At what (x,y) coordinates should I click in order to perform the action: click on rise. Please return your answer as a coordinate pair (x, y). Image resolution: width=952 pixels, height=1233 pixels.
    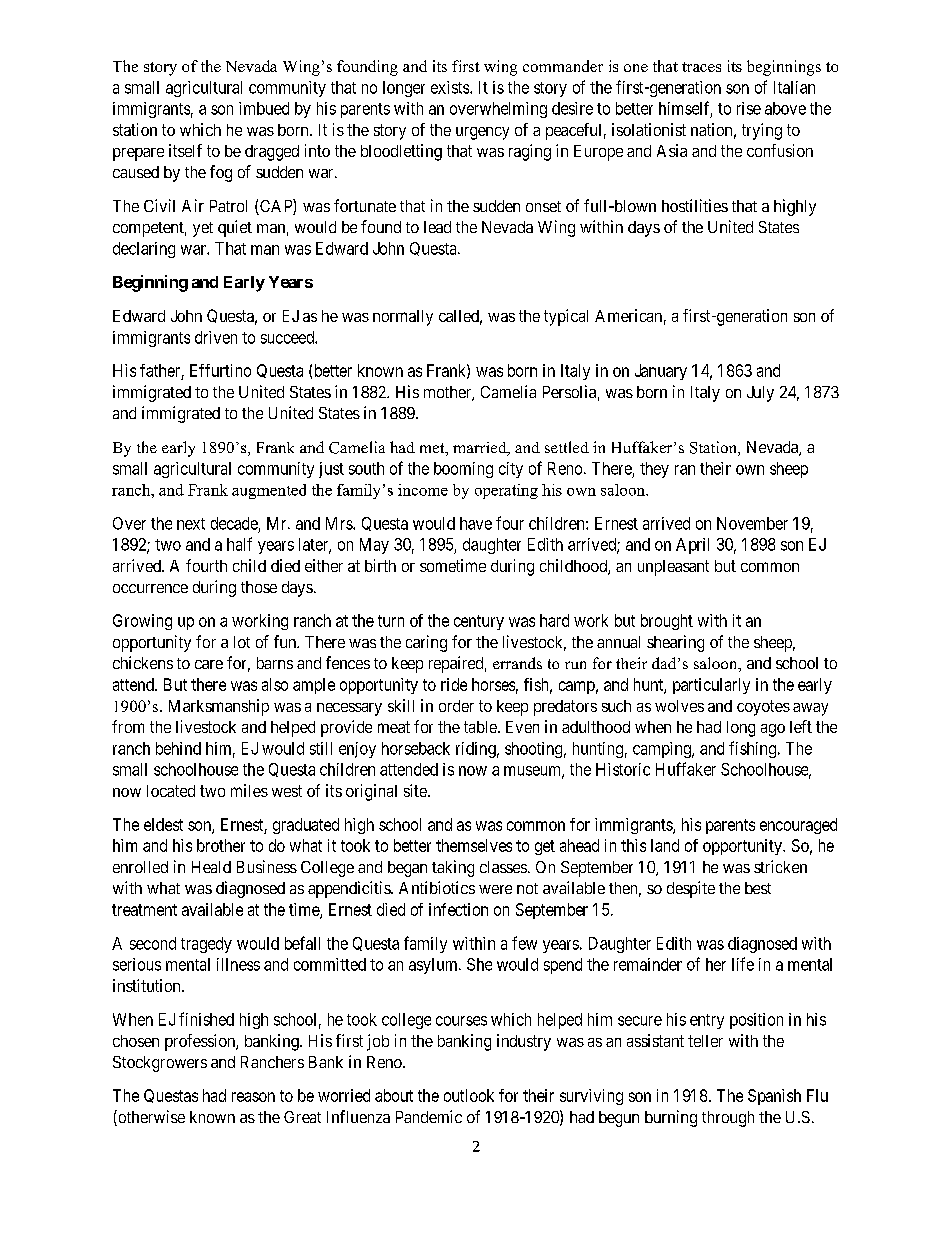
    Looking at the image, I should click on (749, 108).
